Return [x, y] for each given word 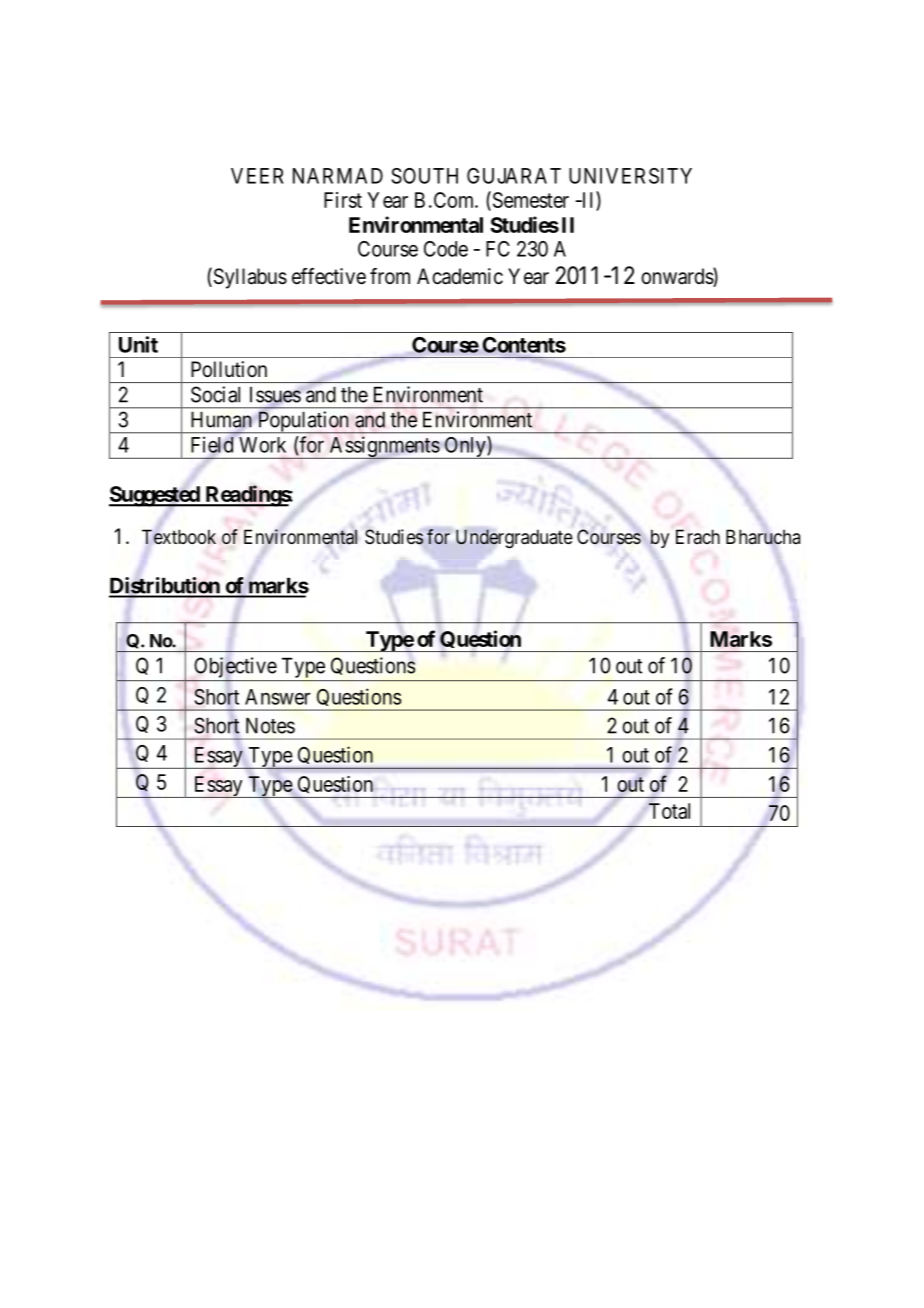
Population [303, 422]
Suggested [155, 497]
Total [669, 811]
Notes [270, 725]
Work [262, 445]
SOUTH [424, 176]
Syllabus [249, 278]
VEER [257, 176]
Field [212, 444]
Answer [277, 697]
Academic [460, 276]
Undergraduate [514, 539]
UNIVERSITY [630, 176]
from [390, 276]
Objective [235, 667]
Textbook [179, 536]
